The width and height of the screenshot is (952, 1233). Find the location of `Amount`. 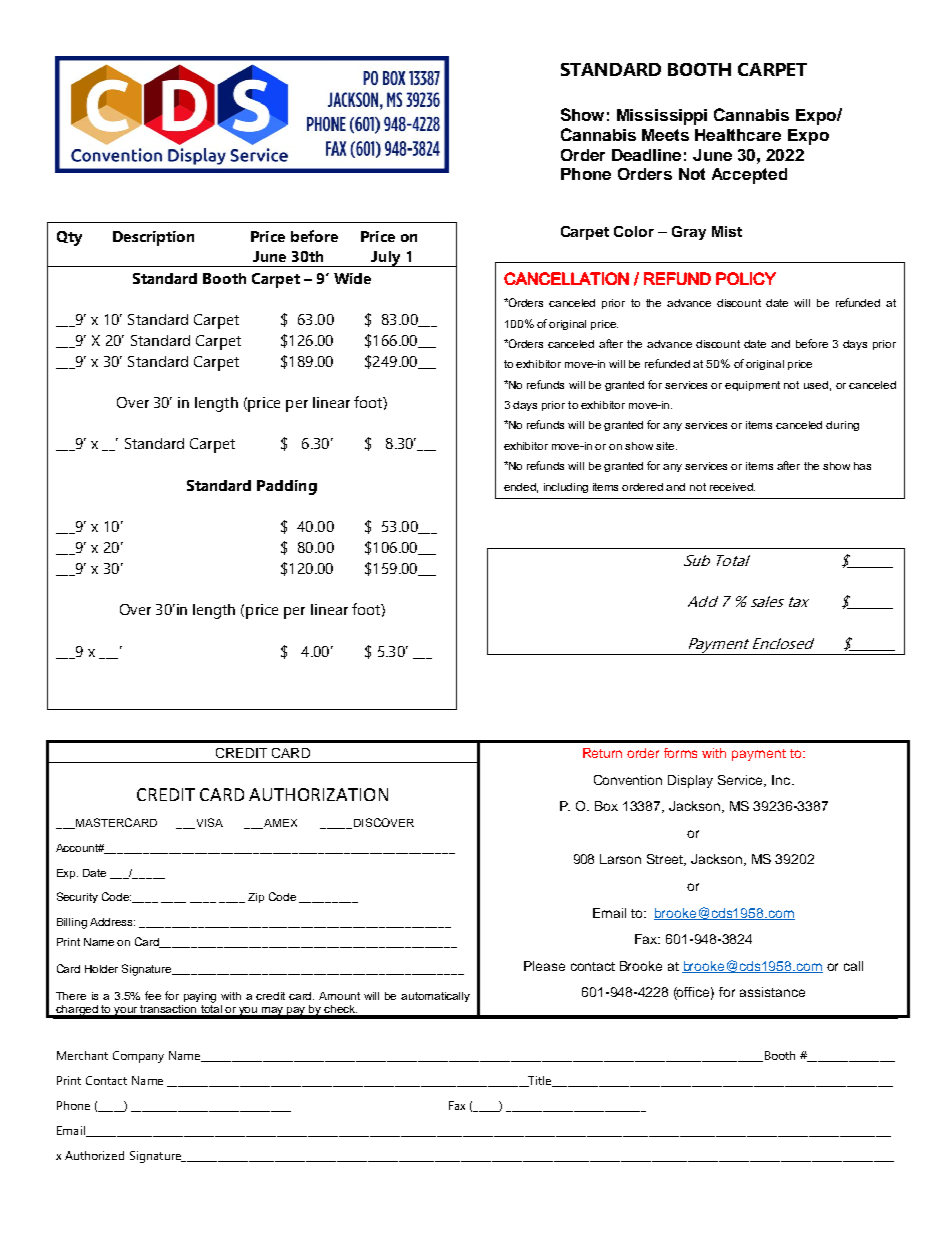

Amount is located at coordinates (339, 996).
